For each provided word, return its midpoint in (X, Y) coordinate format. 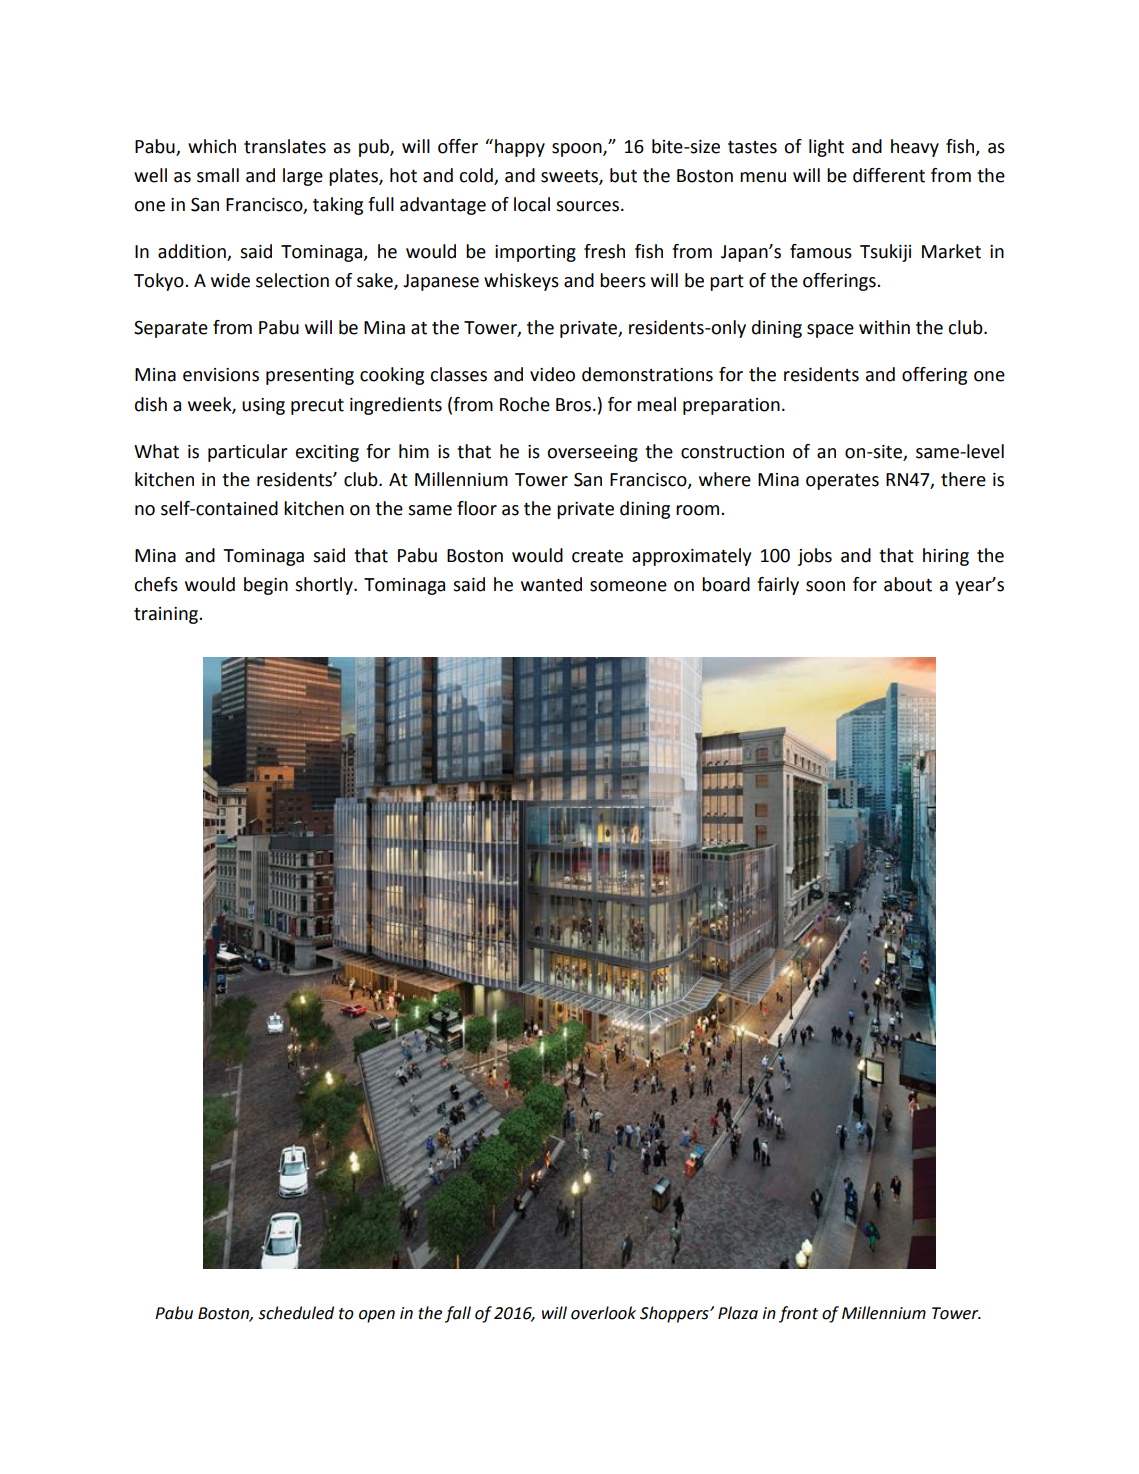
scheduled (296, 1313)
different (889, 175)
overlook (603, 1313)
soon (825, 586)
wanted (551, 584)
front (798, 1314)
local (532, 204)
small (218, 175)
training (167, 615)
